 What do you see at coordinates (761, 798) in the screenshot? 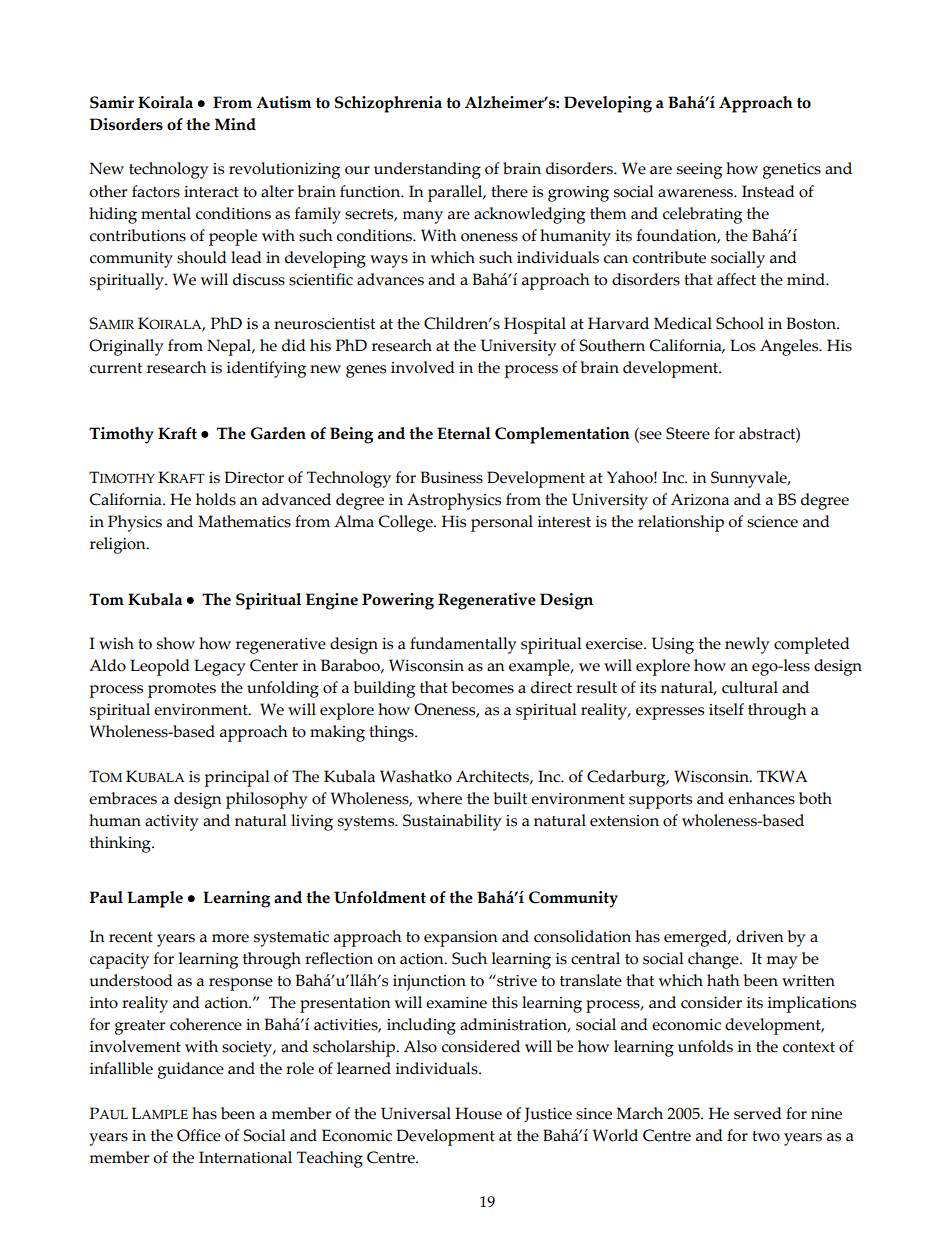
I see `enhances` at bounding box center [761, 798].
